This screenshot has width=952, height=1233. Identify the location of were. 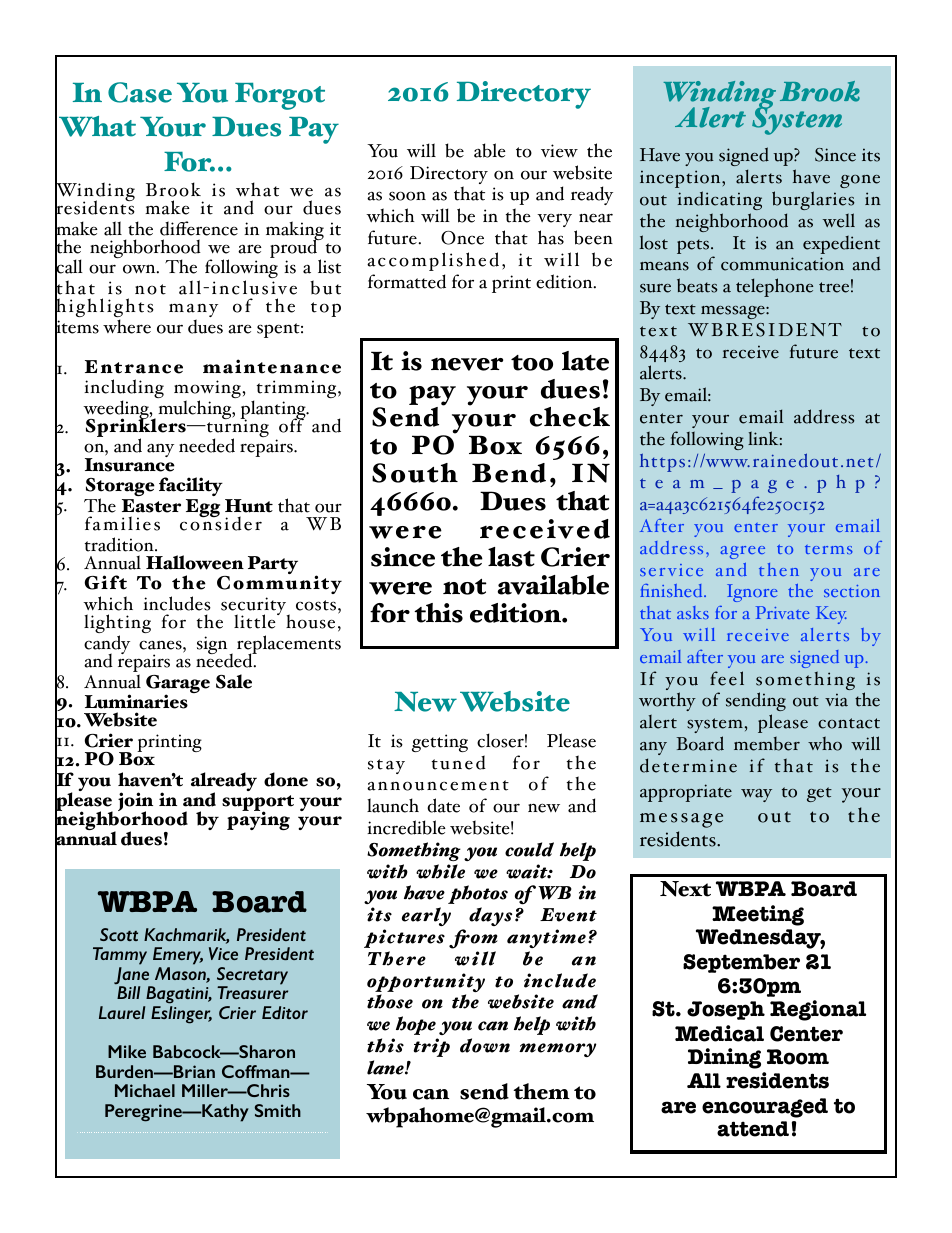
(400, 588).
